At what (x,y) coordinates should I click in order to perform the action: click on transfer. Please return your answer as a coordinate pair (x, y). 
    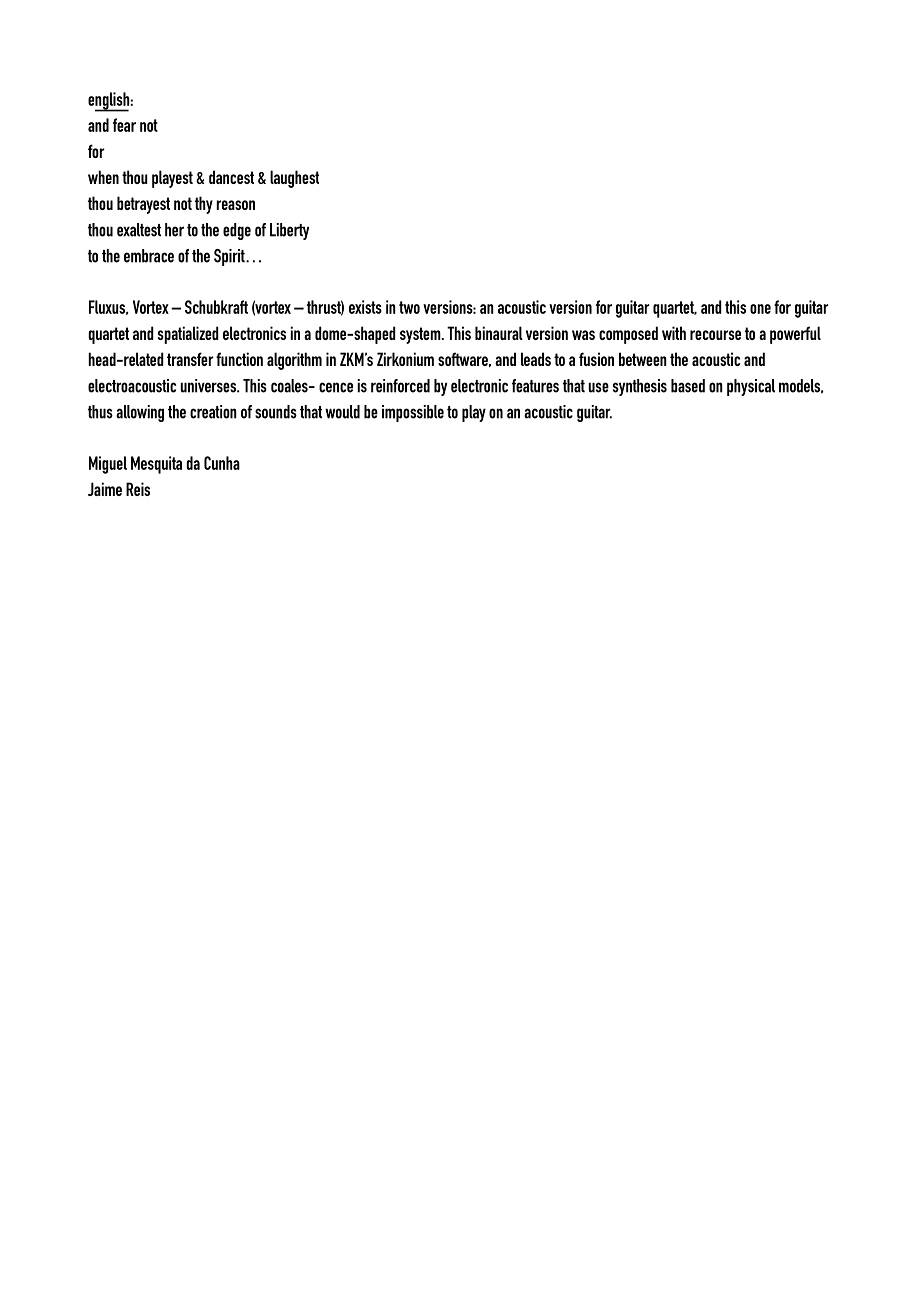
    Looking at the image, I should click on (190, 359).
